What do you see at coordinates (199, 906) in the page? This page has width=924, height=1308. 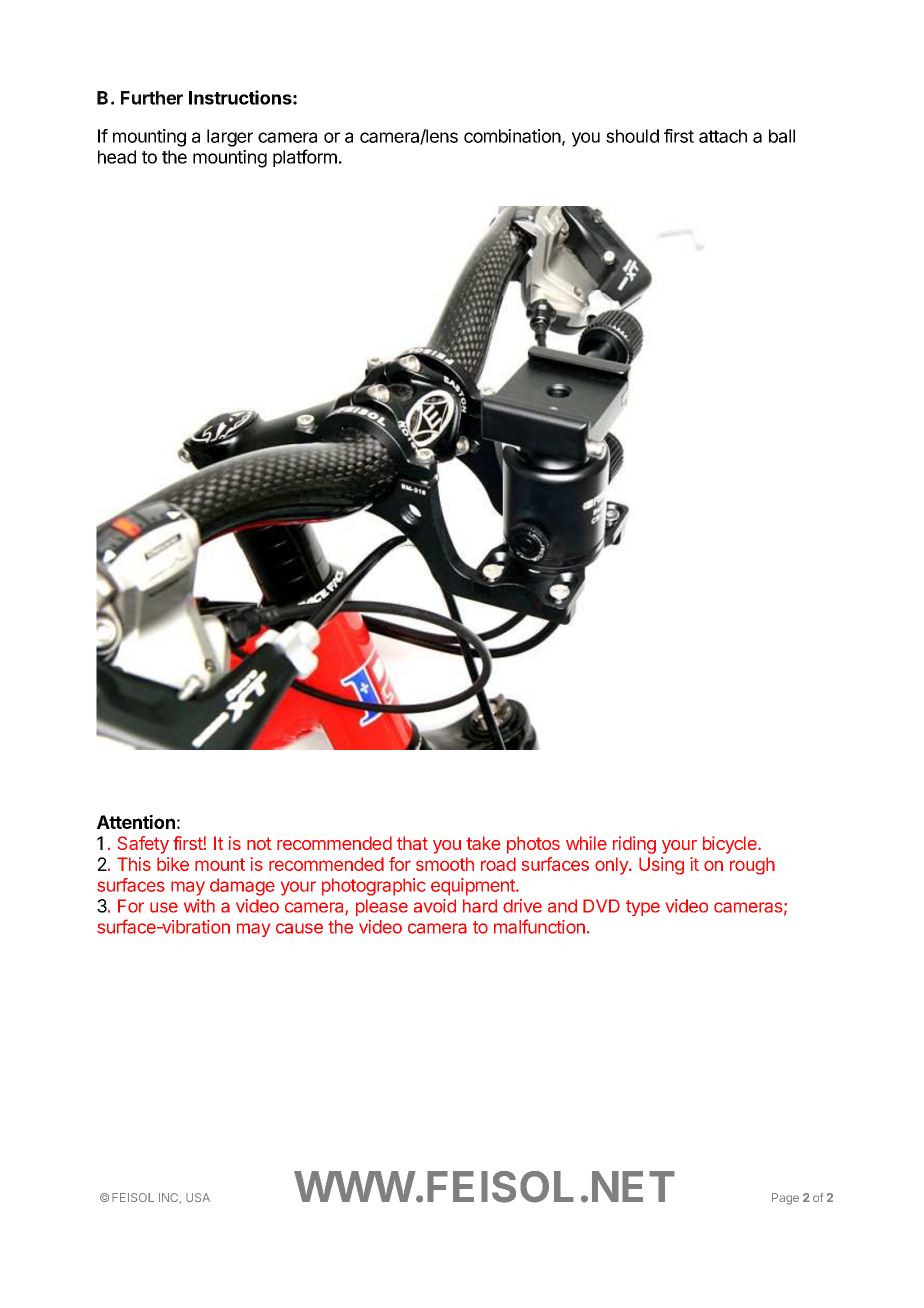 I see `with` at bounding box center [199, 906].
